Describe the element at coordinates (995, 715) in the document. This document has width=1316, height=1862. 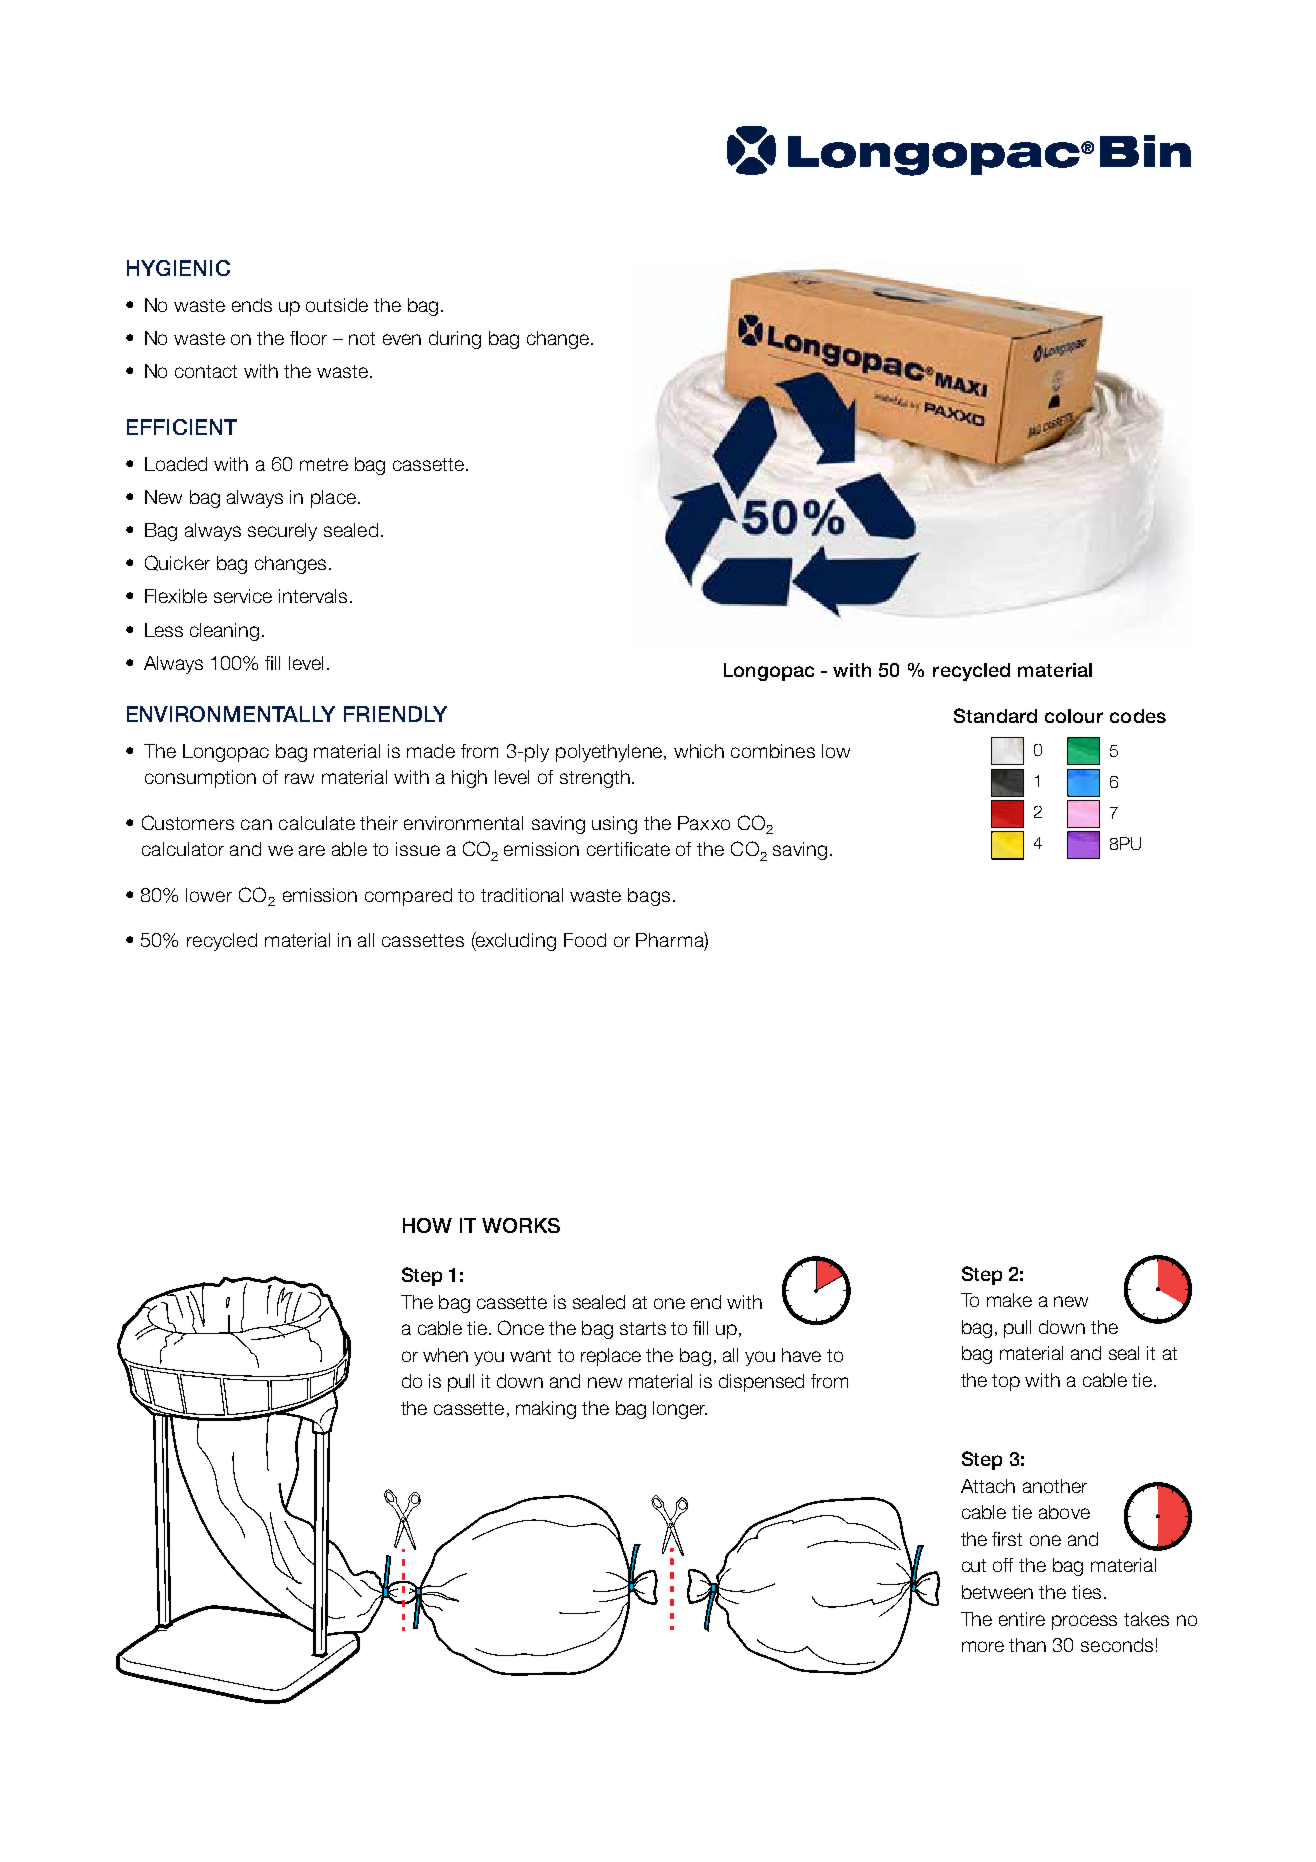
I see `Standard` at that location.
